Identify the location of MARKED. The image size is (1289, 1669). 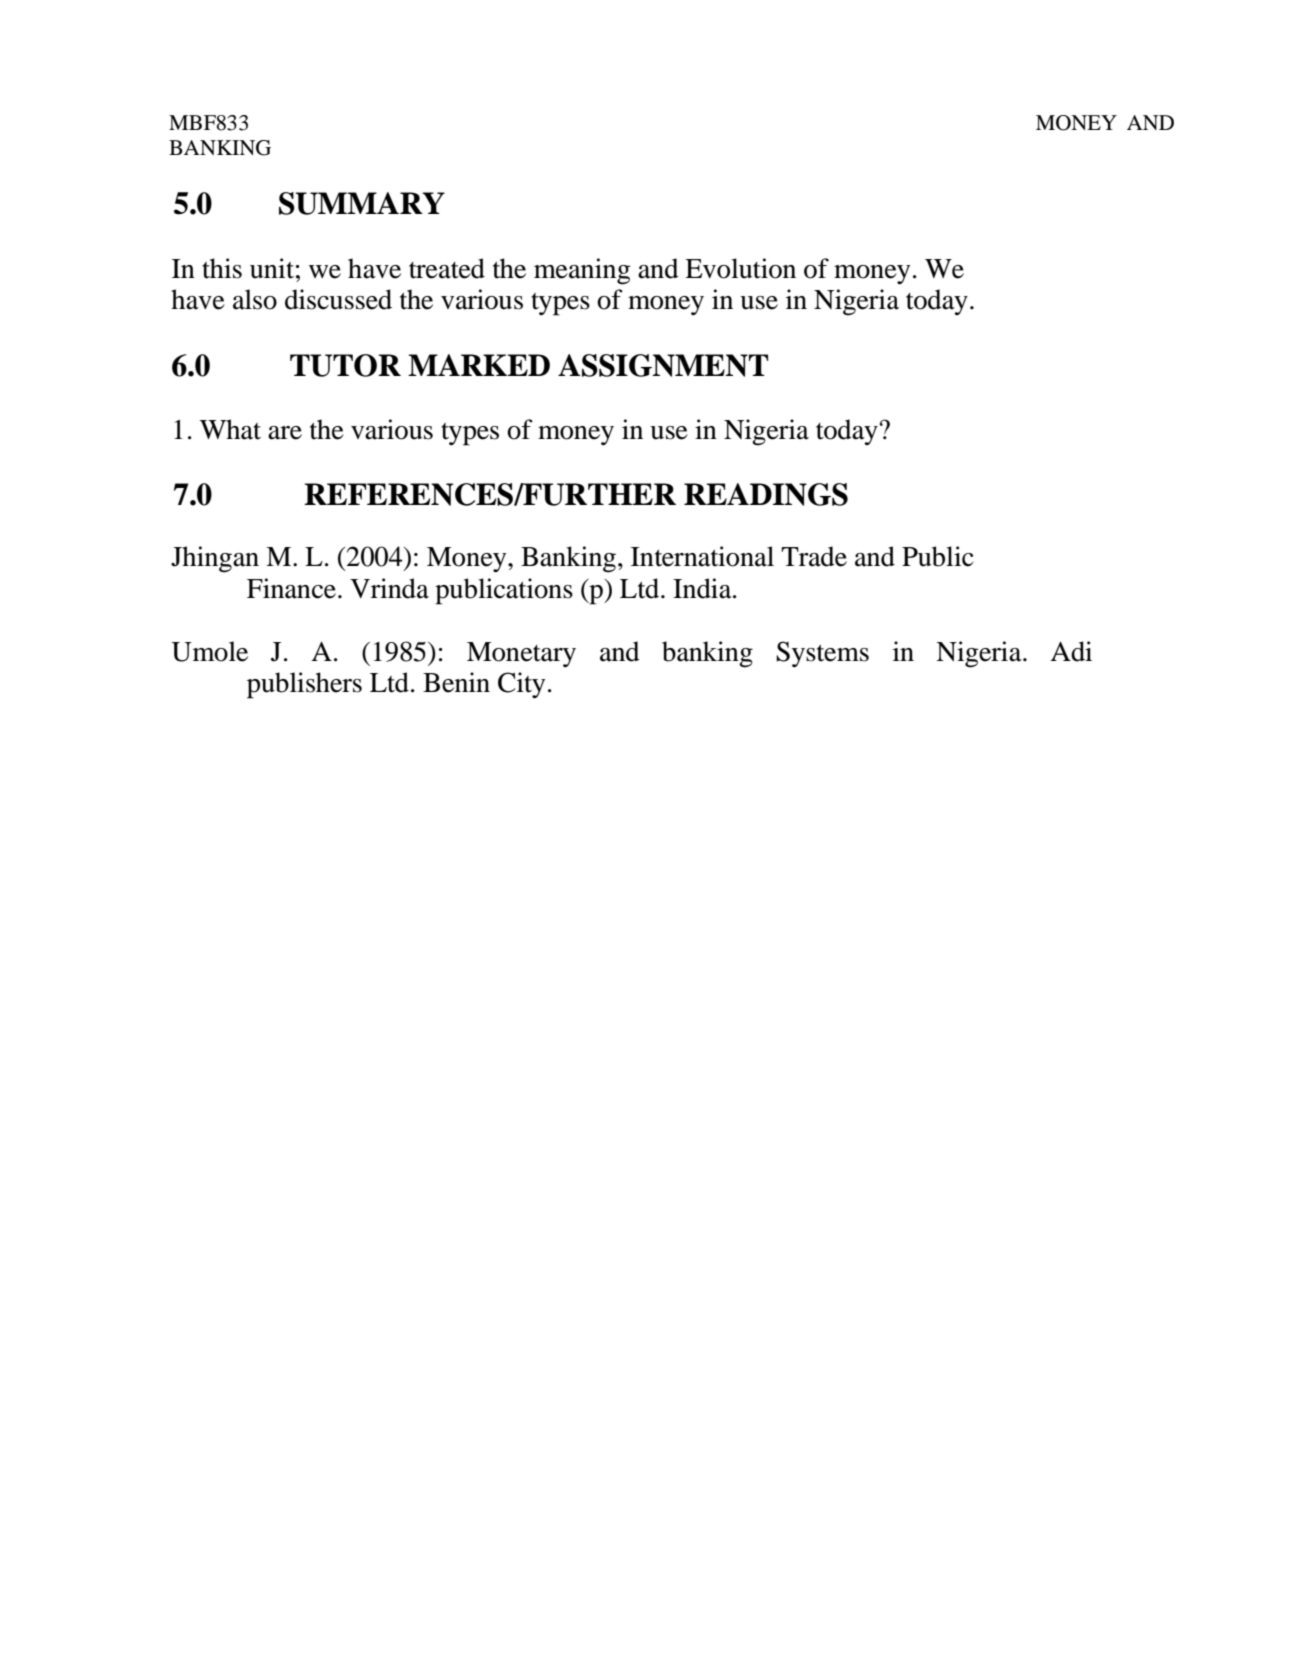
(479, 365).
